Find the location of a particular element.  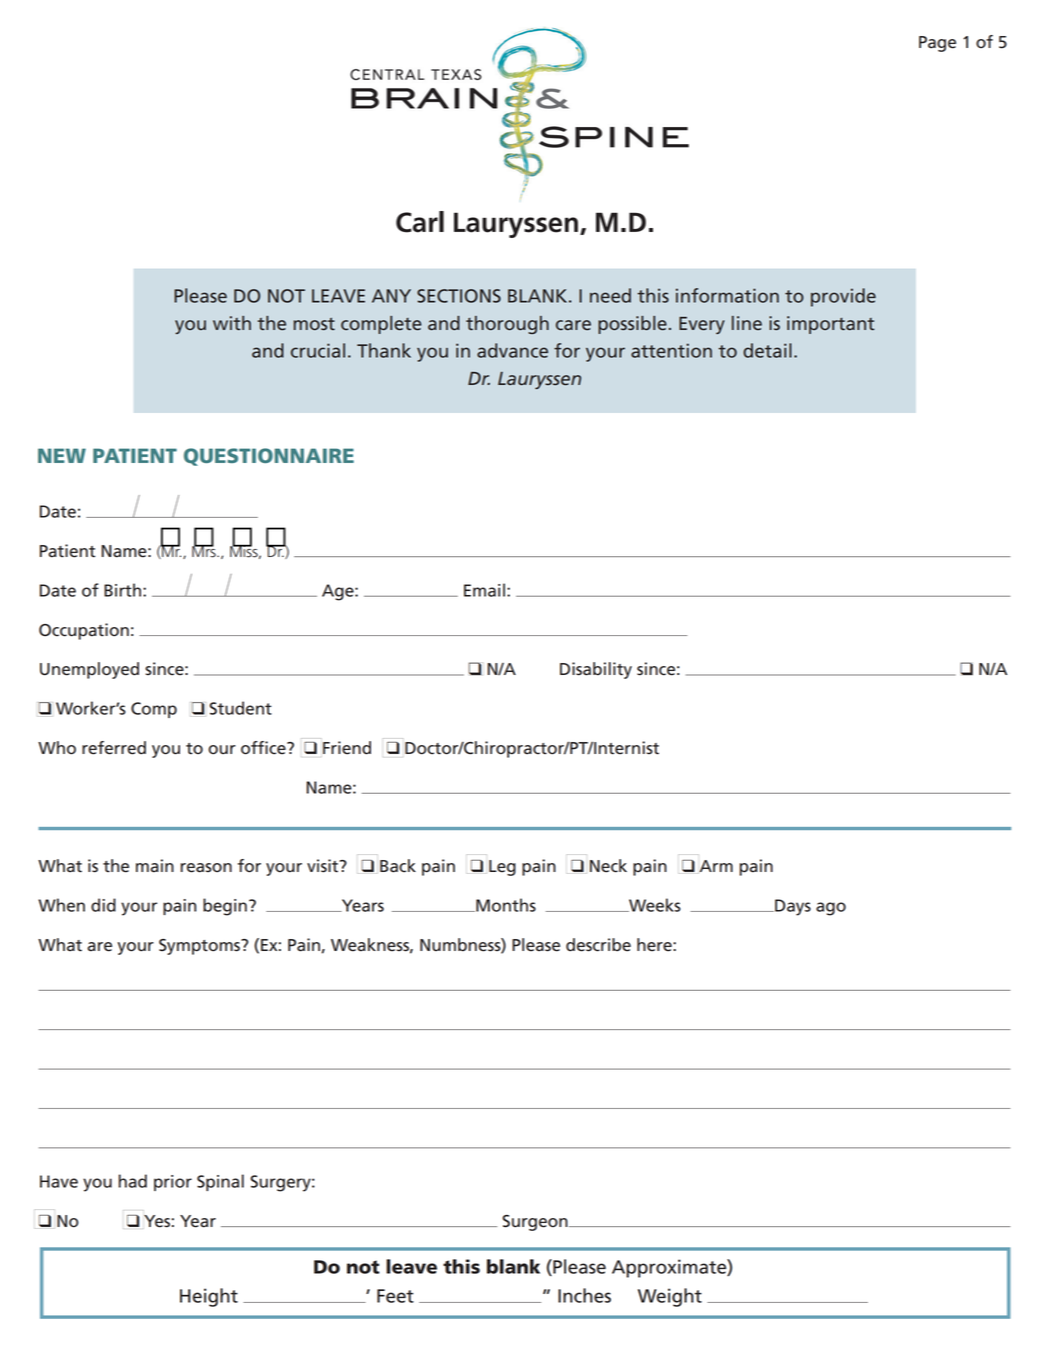

Symptoms is located at coordinates (200, 947).
